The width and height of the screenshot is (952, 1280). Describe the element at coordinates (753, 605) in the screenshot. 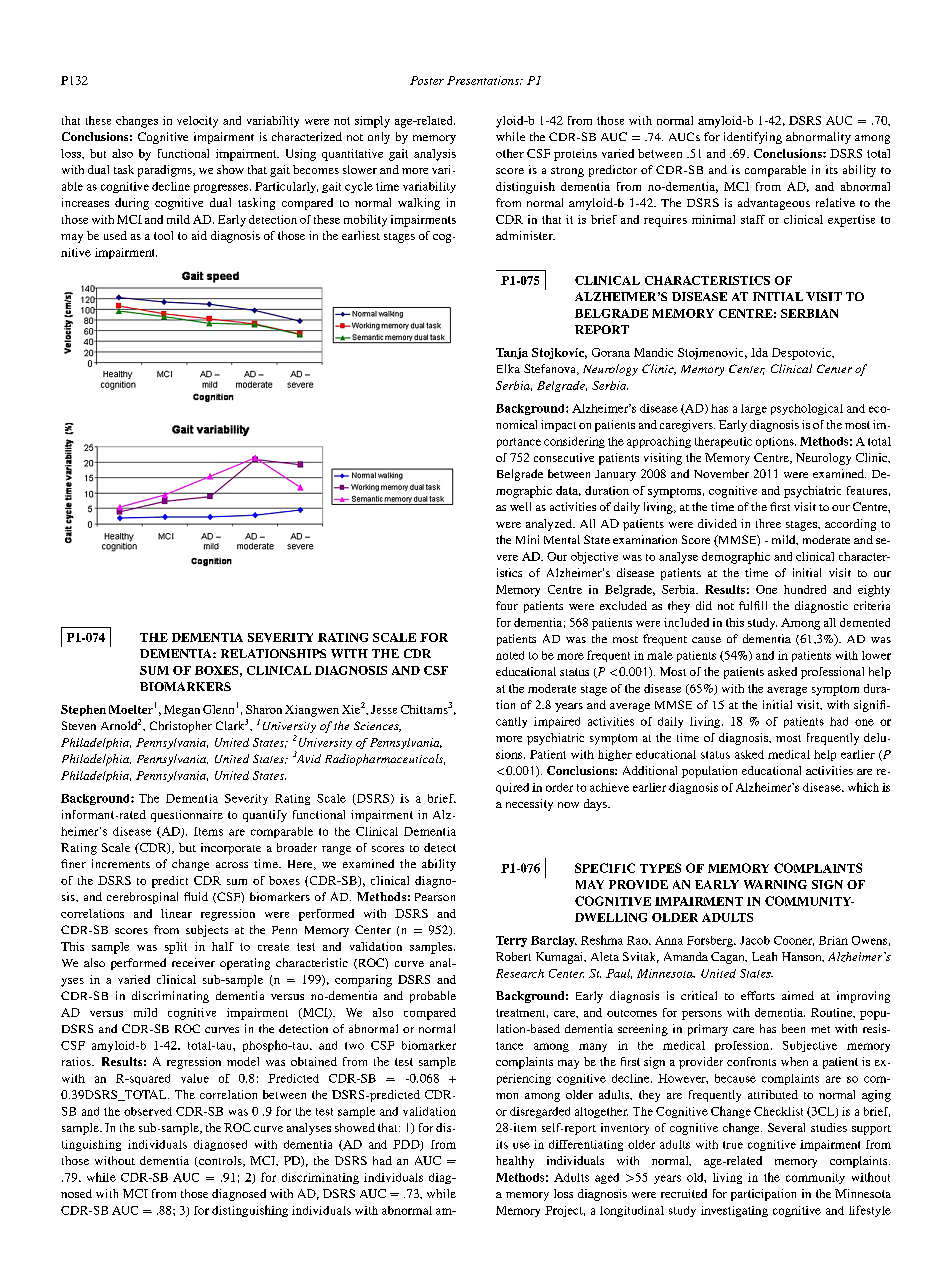

I see `fulfill` at that location.
